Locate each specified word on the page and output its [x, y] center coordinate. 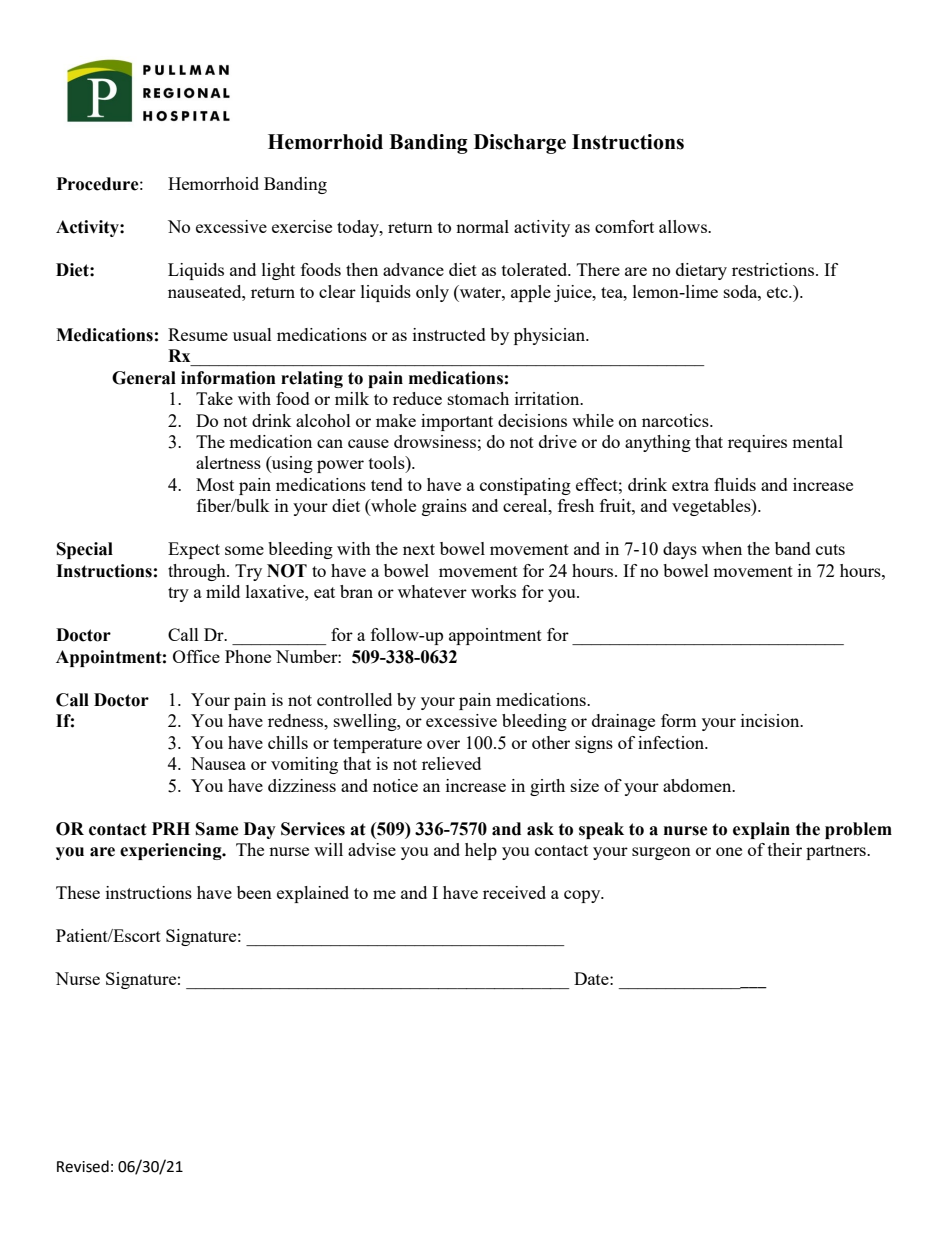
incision [771, 720]
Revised [83, 1166]
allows [684, 226]
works [493, 591]
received [514, 892]
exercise [302, 226]
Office [196, 656]
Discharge [520, 144]
